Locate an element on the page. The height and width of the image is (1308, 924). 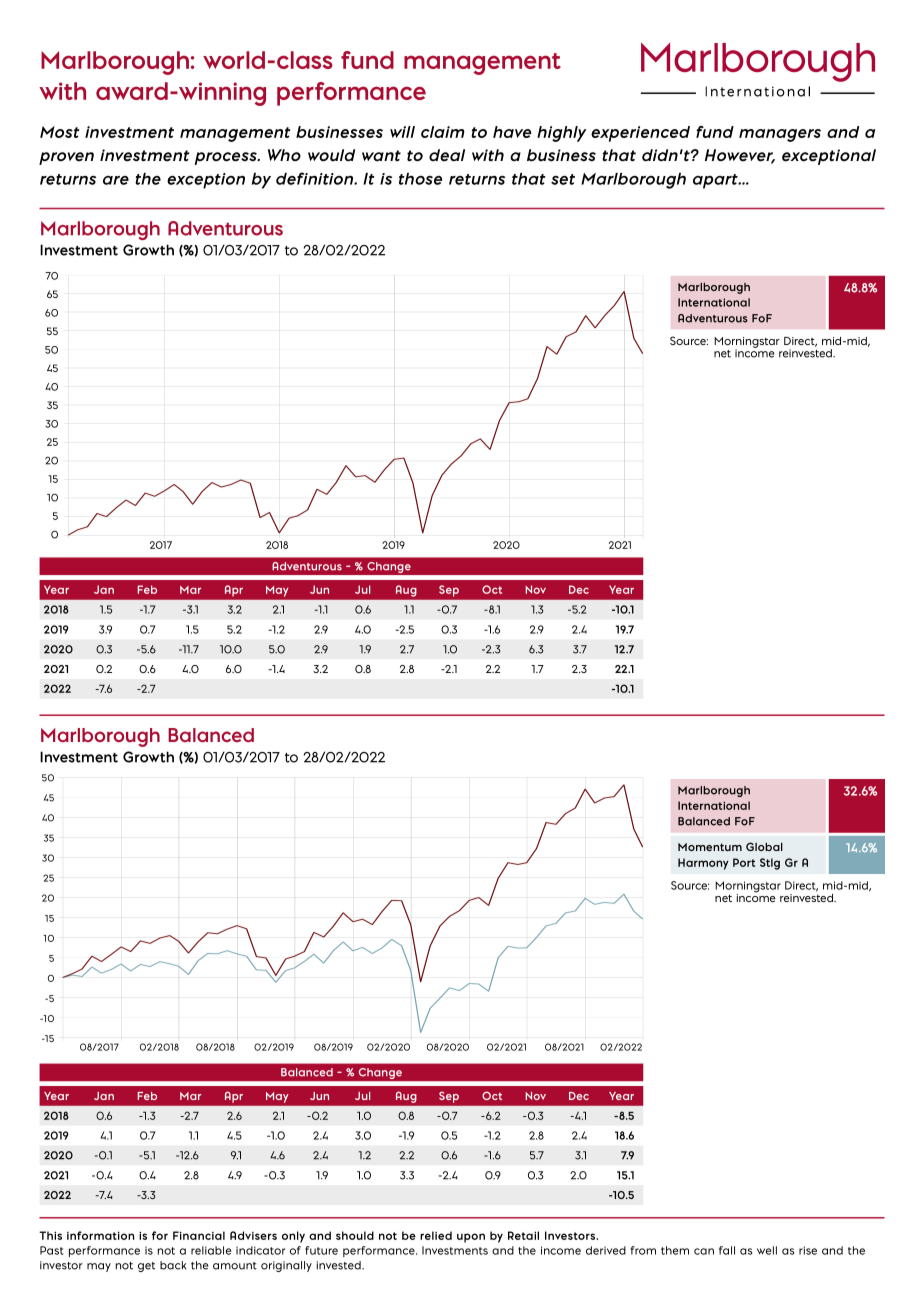
are is located at coordinates (116, 180).
